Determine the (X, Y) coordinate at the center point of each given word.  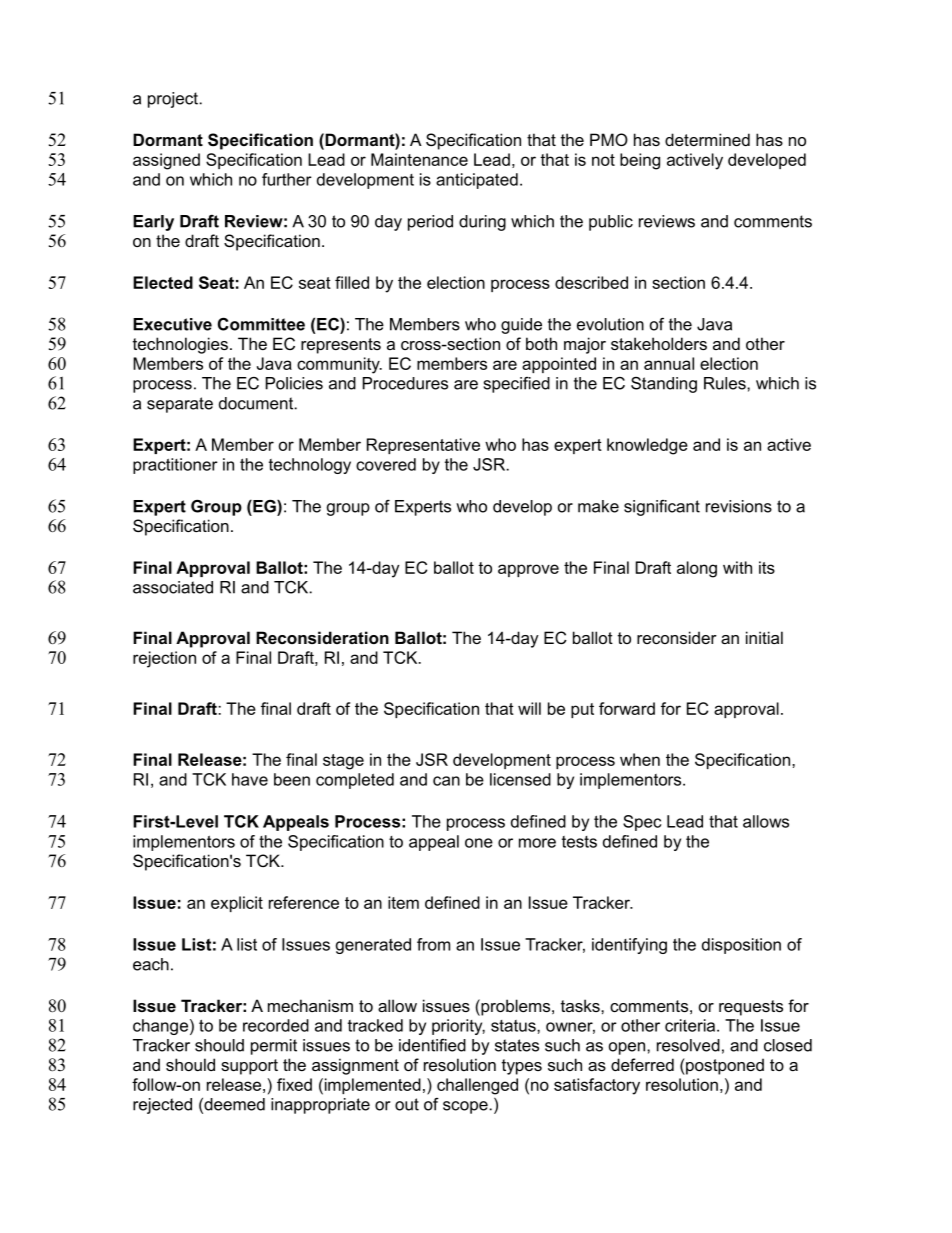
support (249, 1067)
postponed (724, 1066)
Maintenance (419, 159)
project (174, 100)
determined (707, 139)
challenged (477, 1086)
